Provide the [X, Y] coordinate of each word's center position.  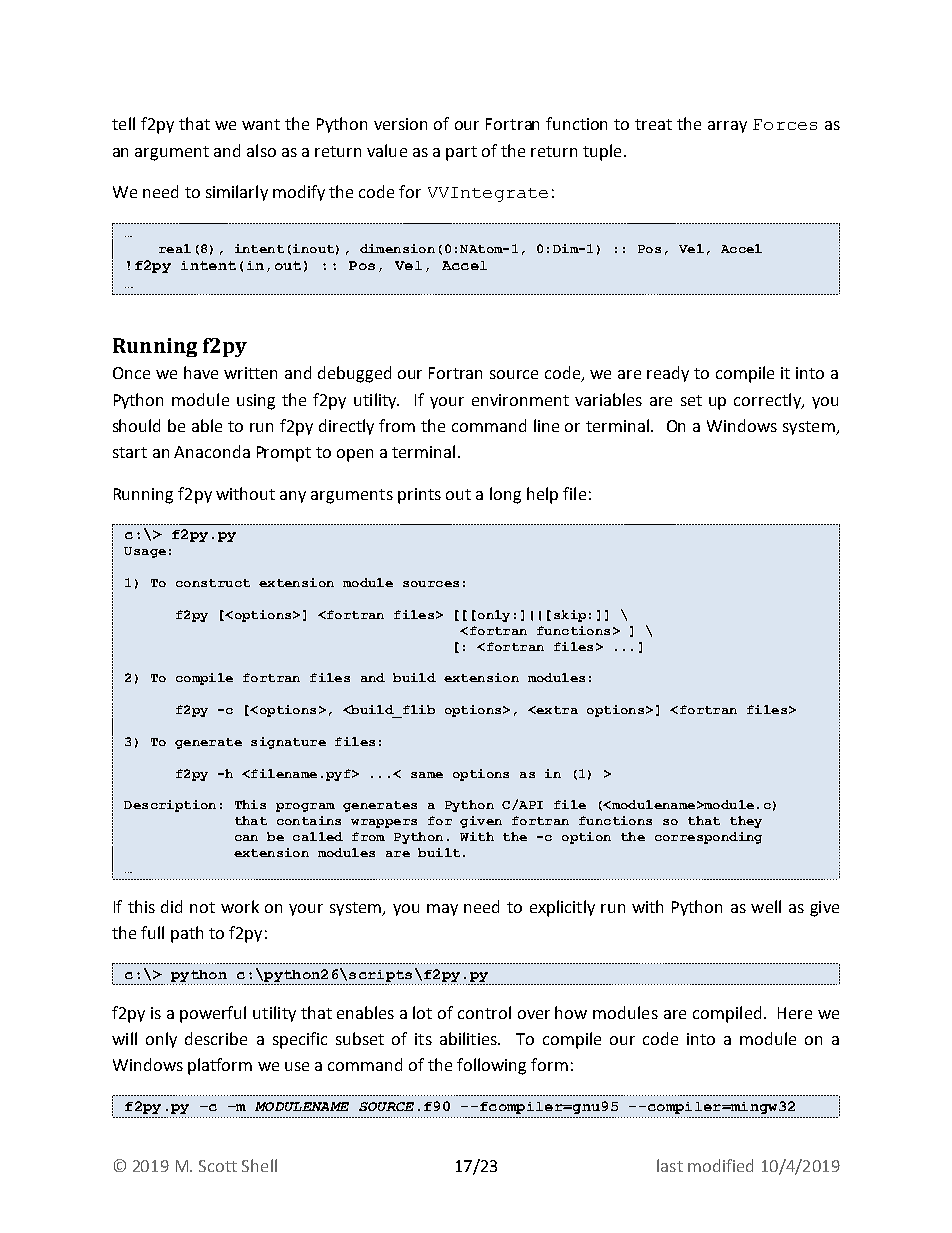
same [427, 775]
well [766, 906]
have [201, 372]
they [746, 822]
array [727, 127]
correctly [768, 401]
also [261, 150]
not [202, 907]
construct [213, 583]
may [442, 910]
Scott [218, 1166]
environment [520, 400]
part [461, 153]
